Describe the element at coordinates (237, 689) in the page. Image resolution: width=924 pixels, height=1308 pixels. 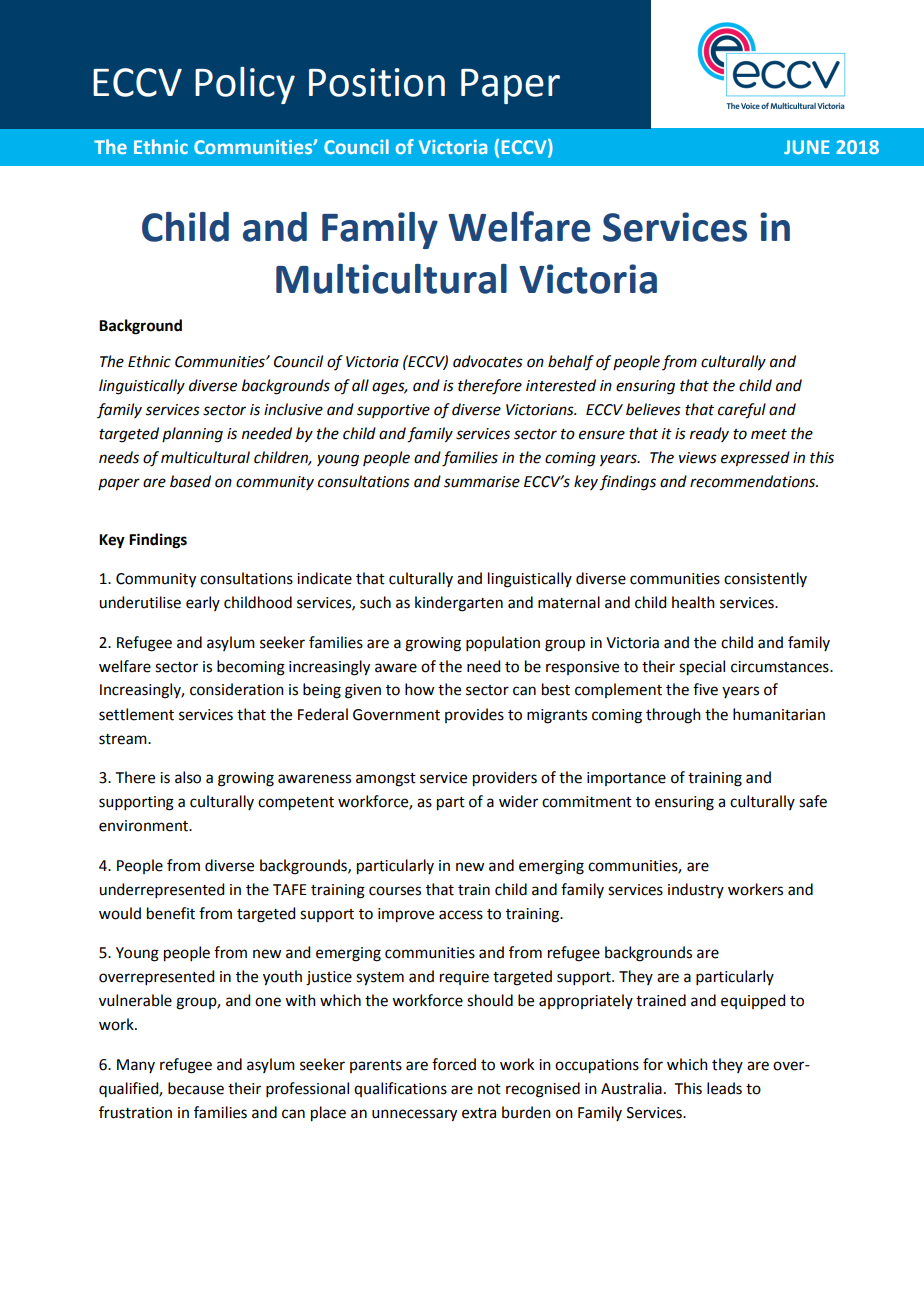
I see `consideration` at that location.
